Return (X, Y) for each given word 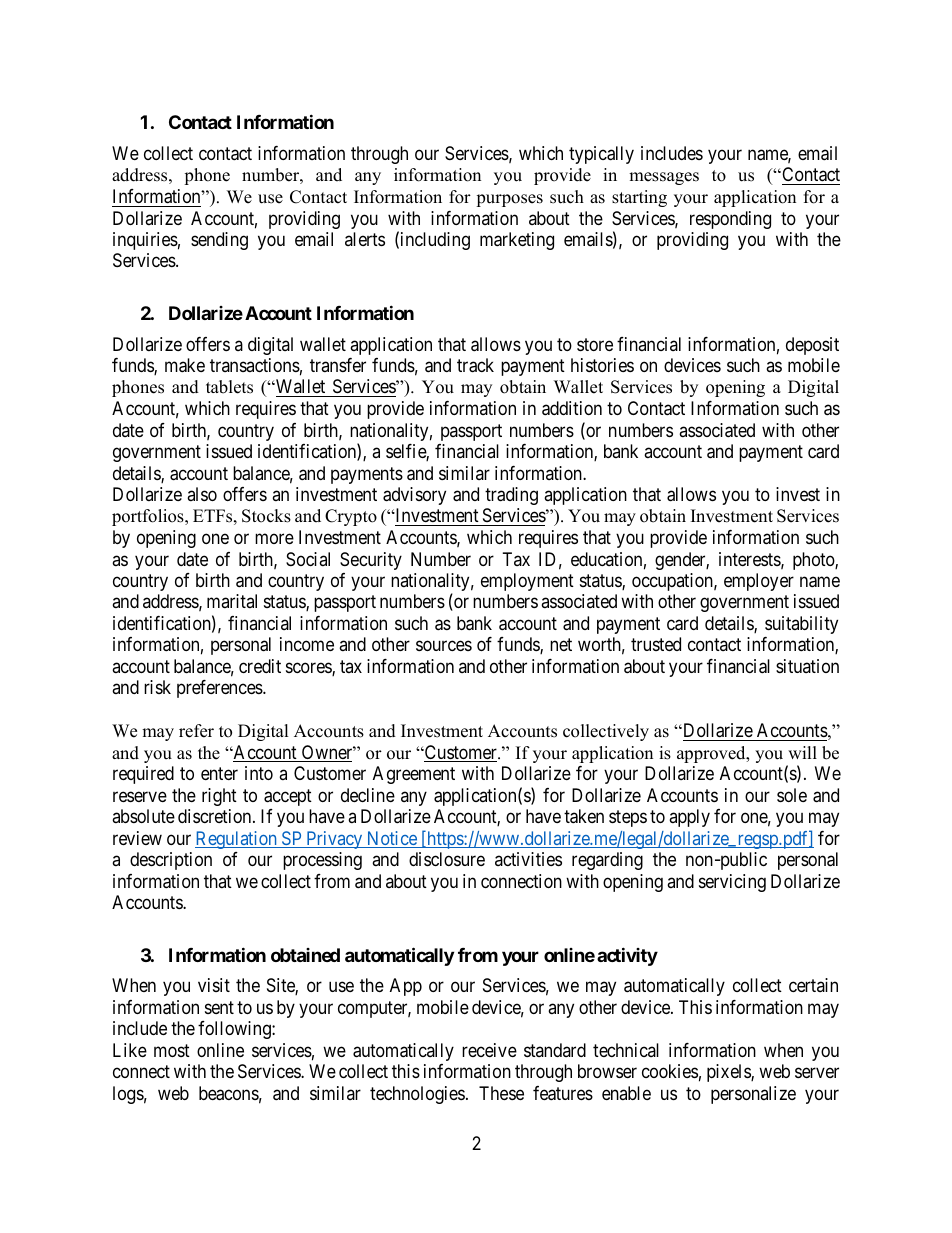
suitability (801, 625)
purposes (509, 200)
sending (219, 241)
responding (730, 220)
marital (232, 601)
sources (444, 646)
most (172, 1050)
